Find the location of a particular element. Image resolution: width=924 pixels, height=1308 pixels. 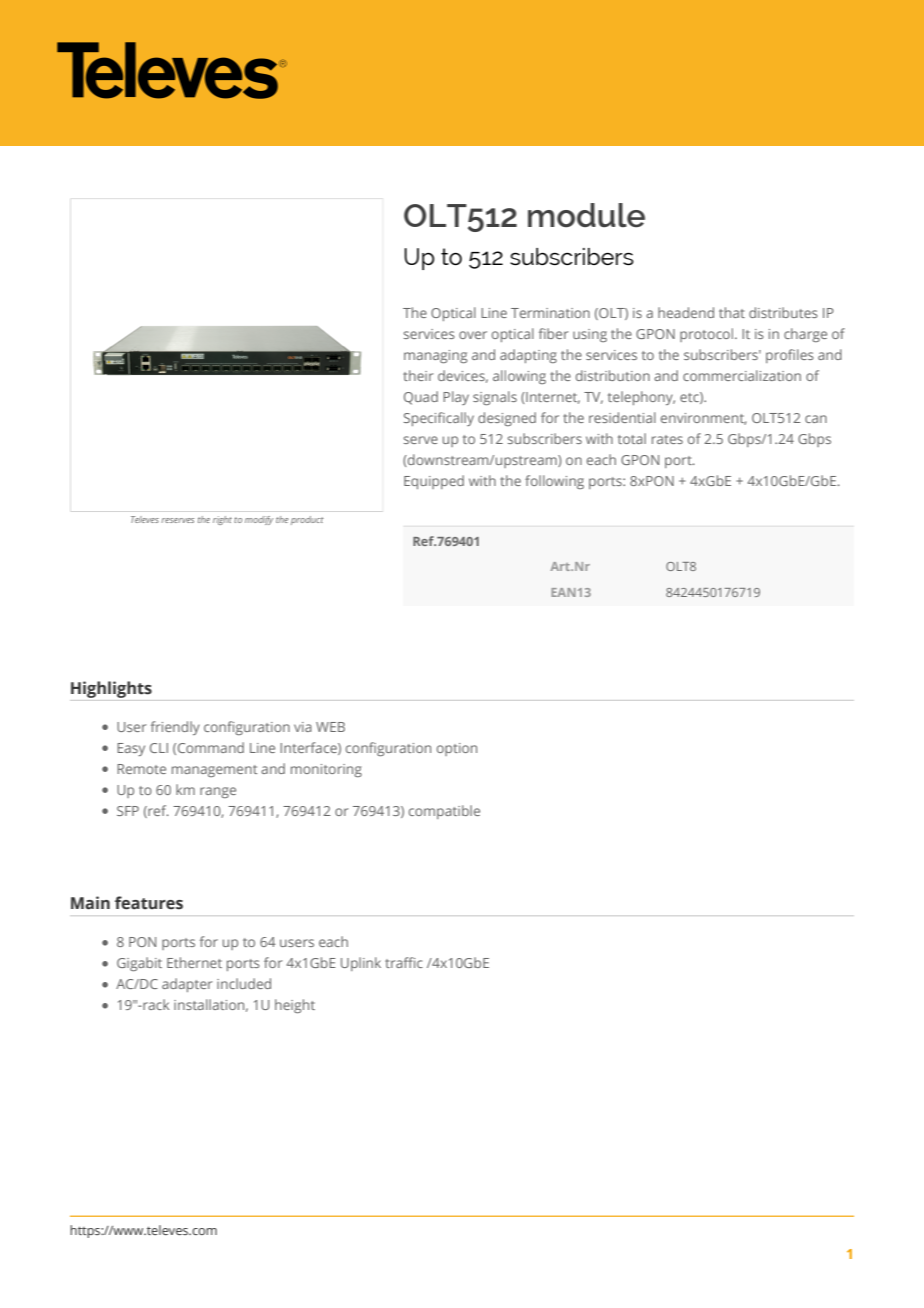

Uplink is located at coordinates (361, 964).
